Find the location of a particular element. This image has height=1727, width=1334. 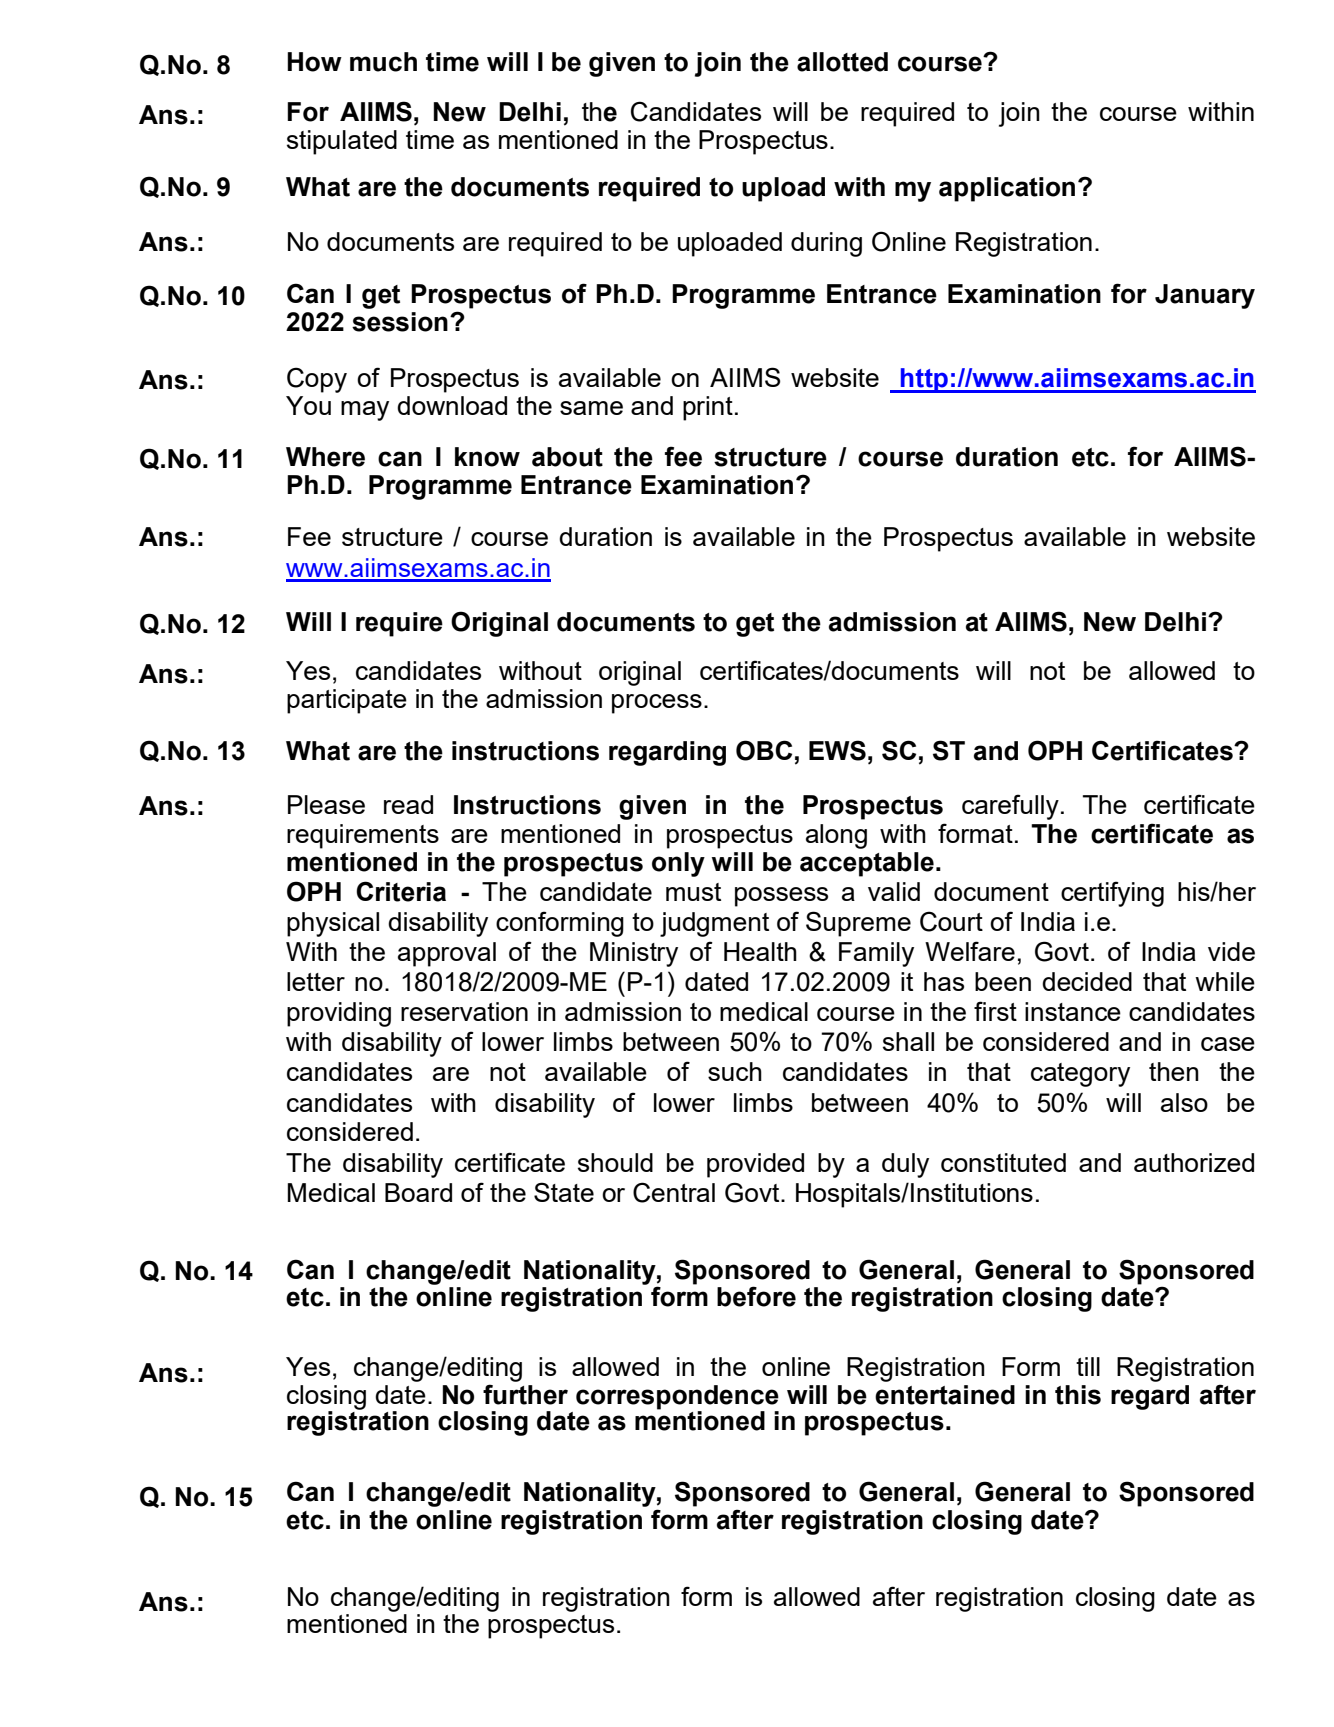

further is located at coordinates (525, 1394).
